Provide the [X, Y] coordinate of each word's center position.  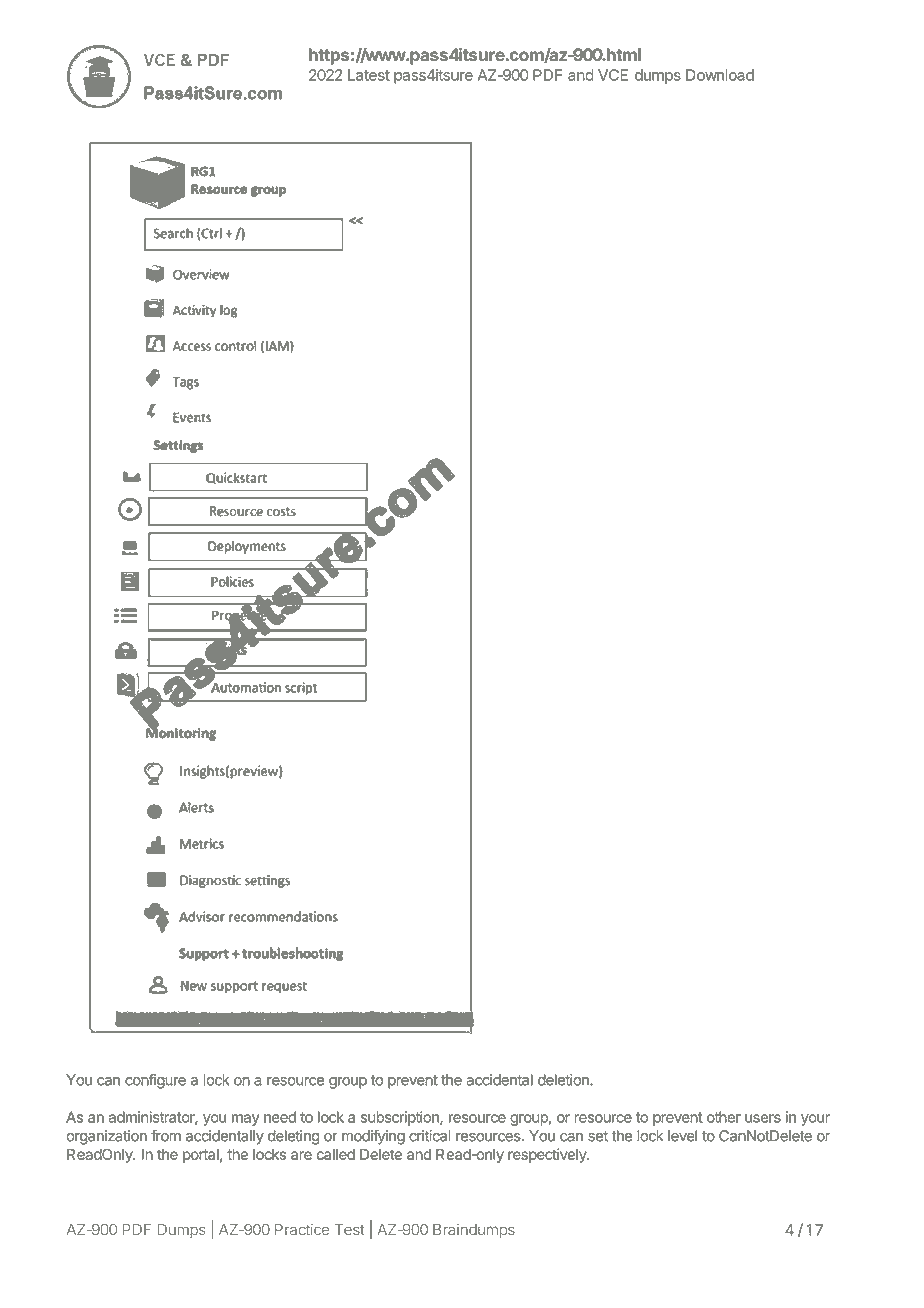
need [280, 1117]
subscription [401, 1118]
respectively [548, 1155]
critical [430, 1136]
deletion [564, 1080]
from [166, 1135]
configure [155, 1081]
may [246, 1120]
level [682, 1136]
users [763, 1118]
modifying [373, 1137]
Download [720, 75]
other [724, 1117]
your [815, 1120]
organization [106, 1137]
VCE [613, 75]
